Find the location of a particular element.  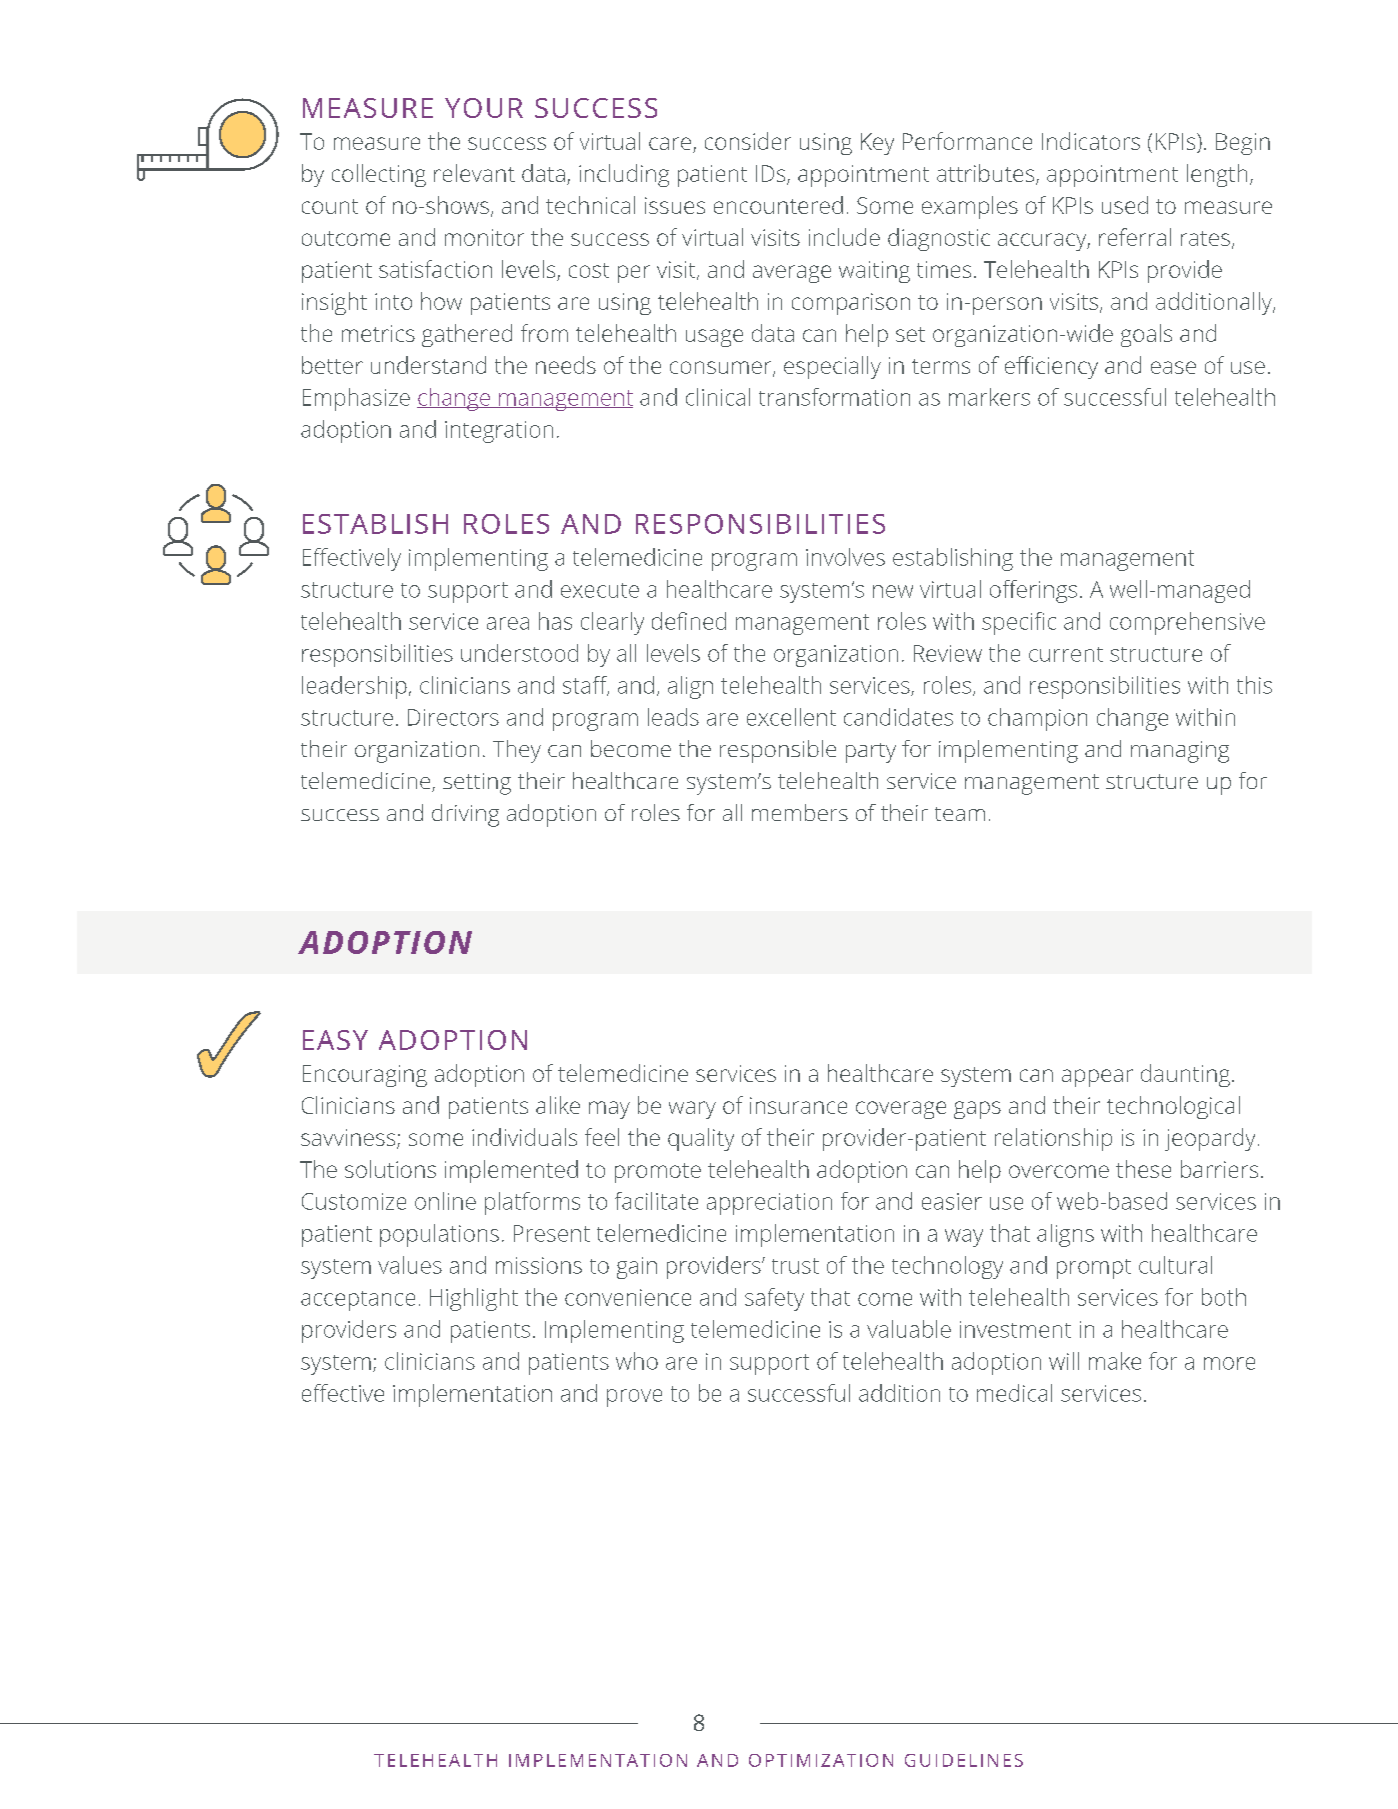

transformation is located at coordinates (834, 397).
